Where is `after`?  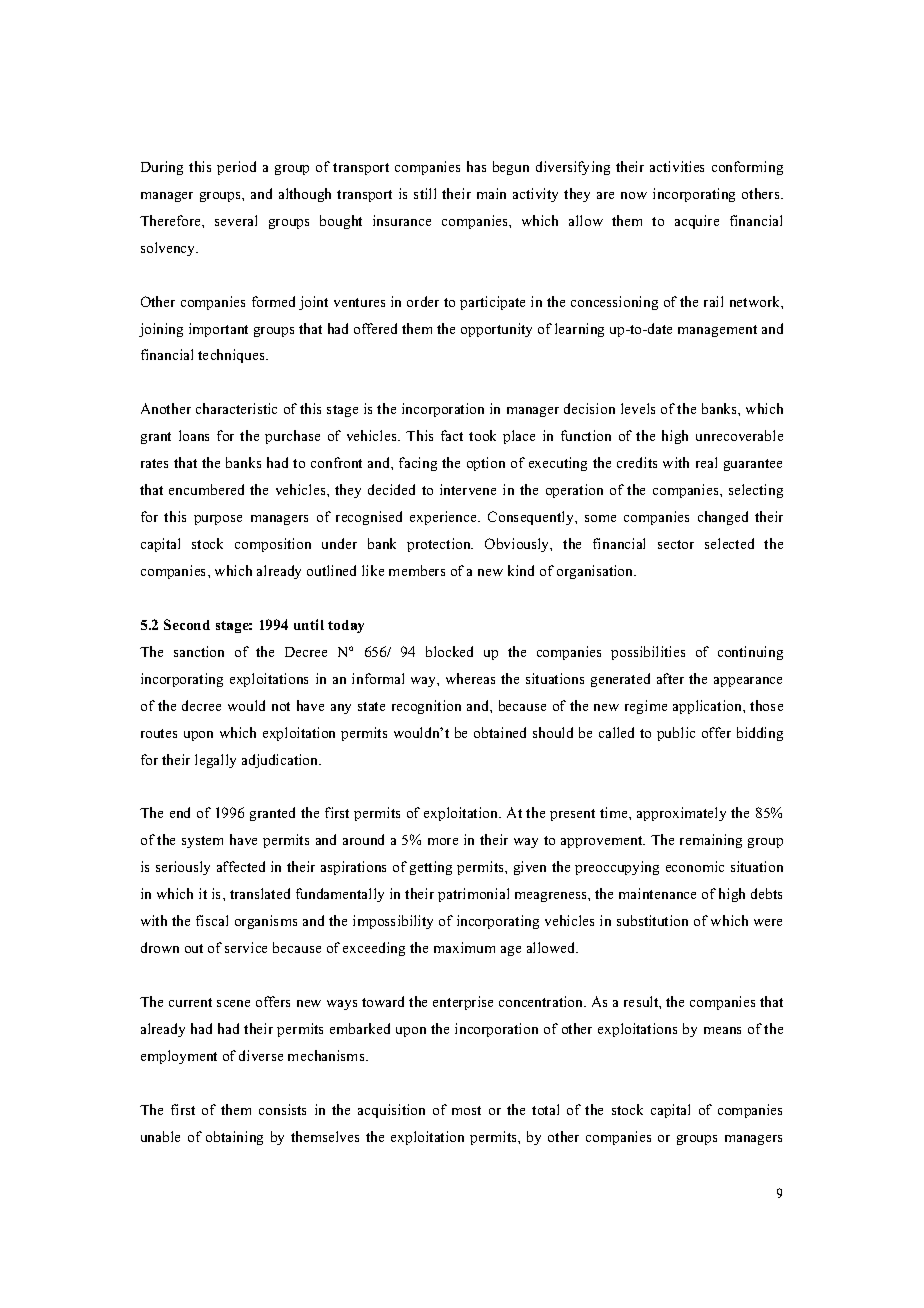 after is located at coordinates (670, 678).
